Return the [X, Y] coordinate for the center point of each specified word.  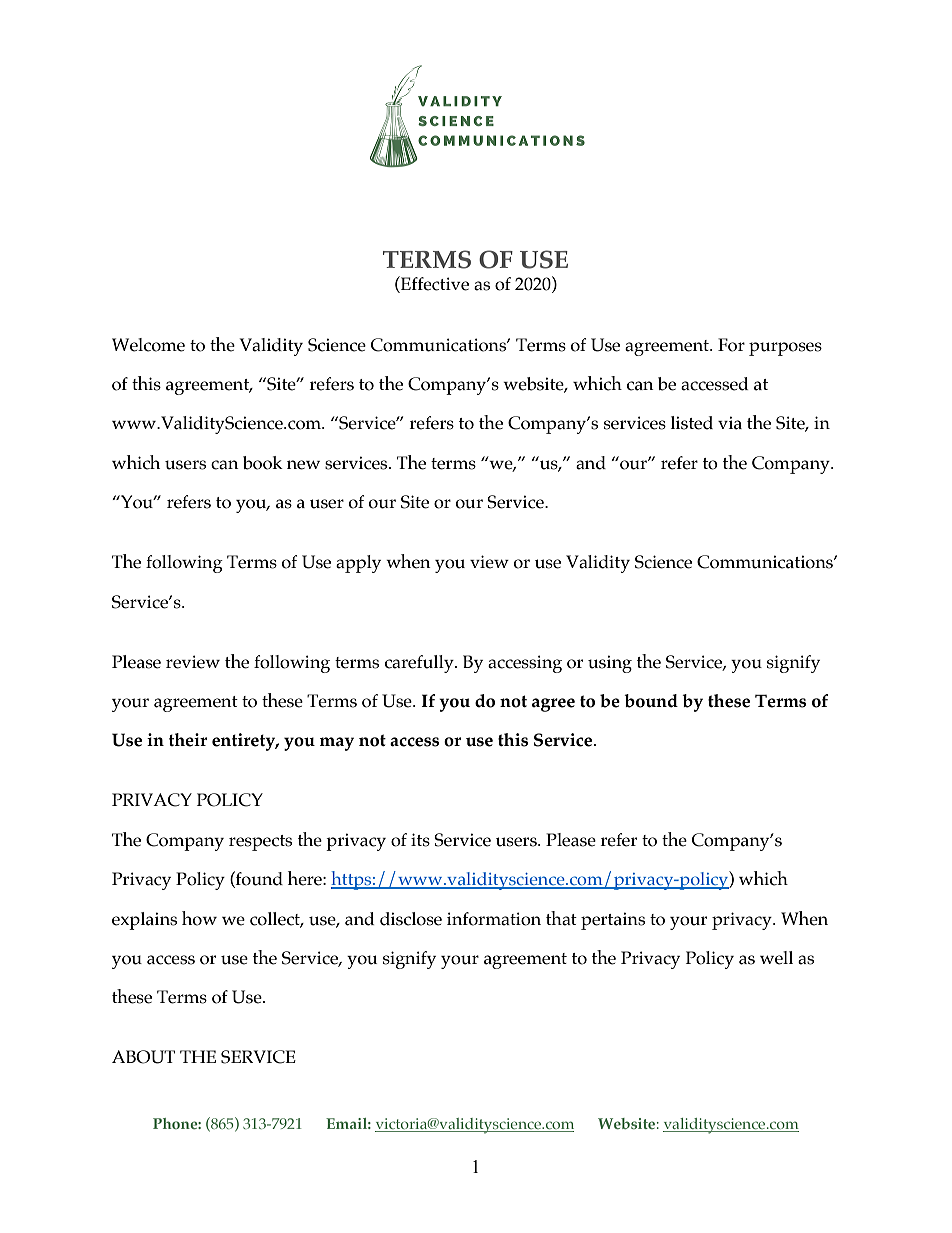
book [263, 463]
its [420, 840]
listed [692, 423]
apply [358, 564]
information [494, 919]
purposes [785, 349]
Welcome [148, 345]
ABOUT [143, 1057]
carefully [420, 664]
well [776, 958]
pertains [613, 921]
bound [651, 701]
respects [260, 843]
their [188, 740]
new [303, 465]
